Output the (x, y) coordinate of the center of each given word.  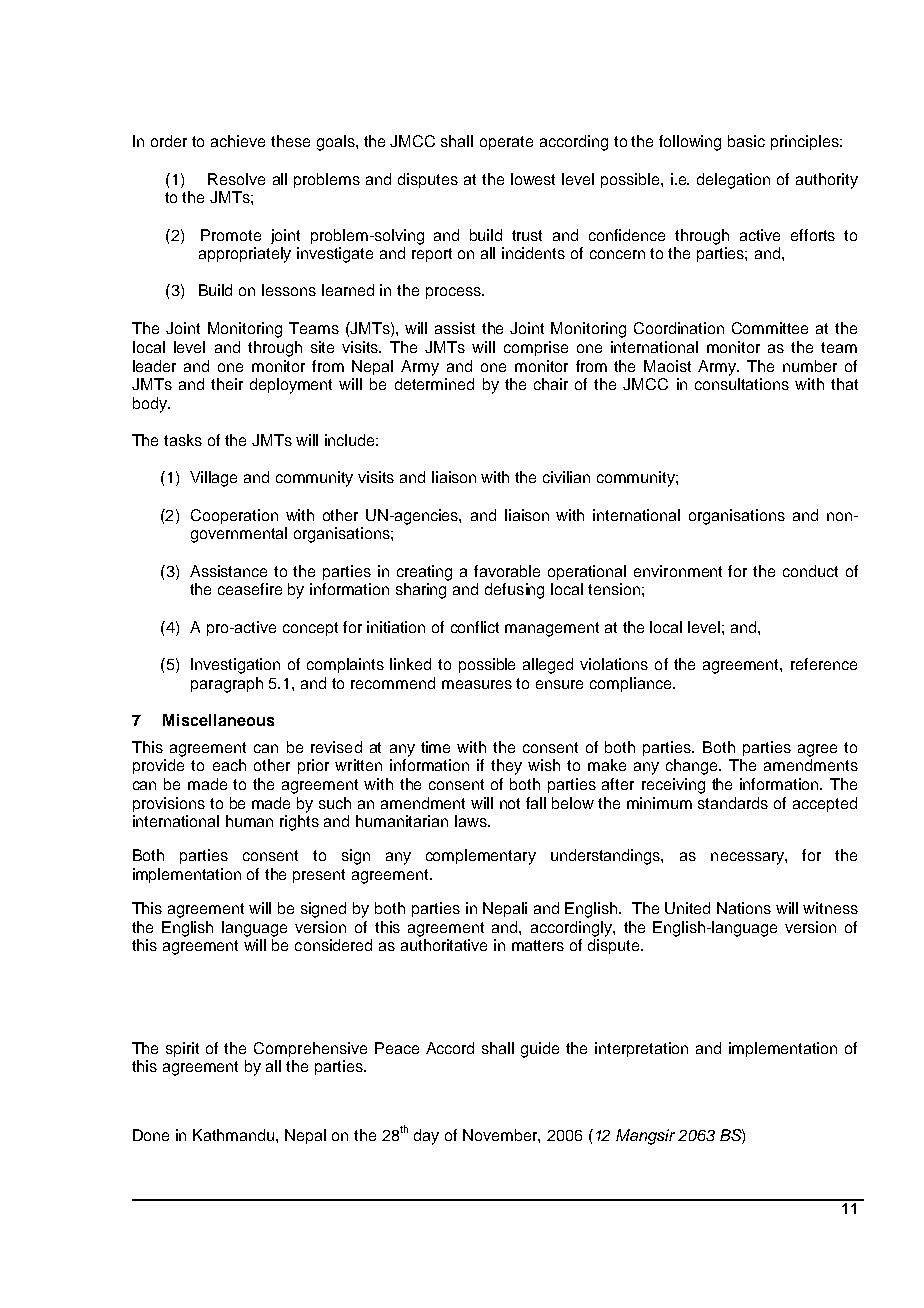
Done (151, 1135)
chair (551, 384)
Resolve (236, 179)
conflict (475, 627)
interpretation (641, 1049)
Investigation (235, 666)
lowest (533, 179)
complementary (481, 857)
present (319, 876)
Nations (744, 908)
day (426, 1137)
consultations (742, 384)
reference (824, 664)
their (227, 384)
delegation (733, 181)
